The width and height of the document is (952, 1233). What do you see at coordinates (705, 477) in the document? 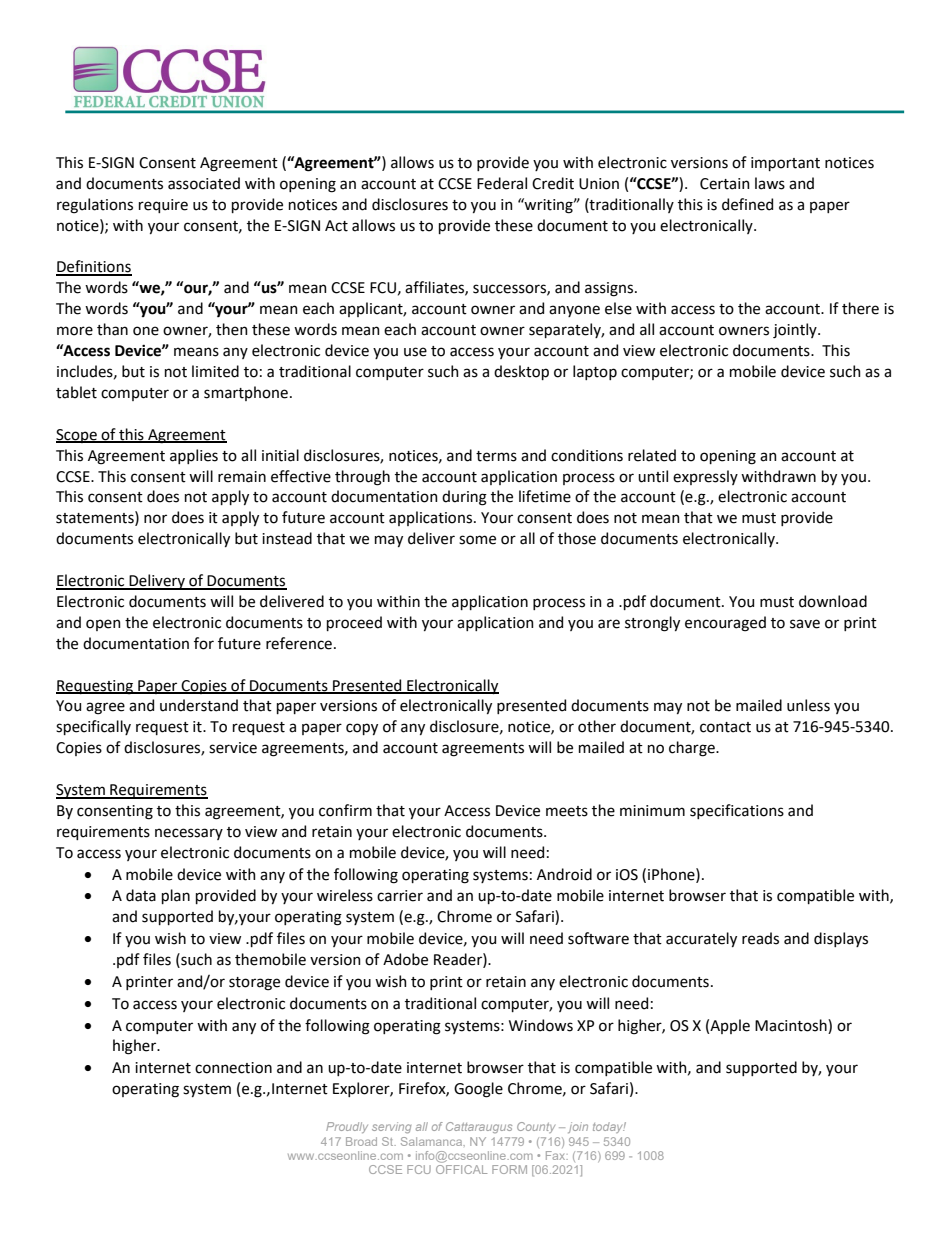
I see `expressly` at bounding box center [705, 477].
